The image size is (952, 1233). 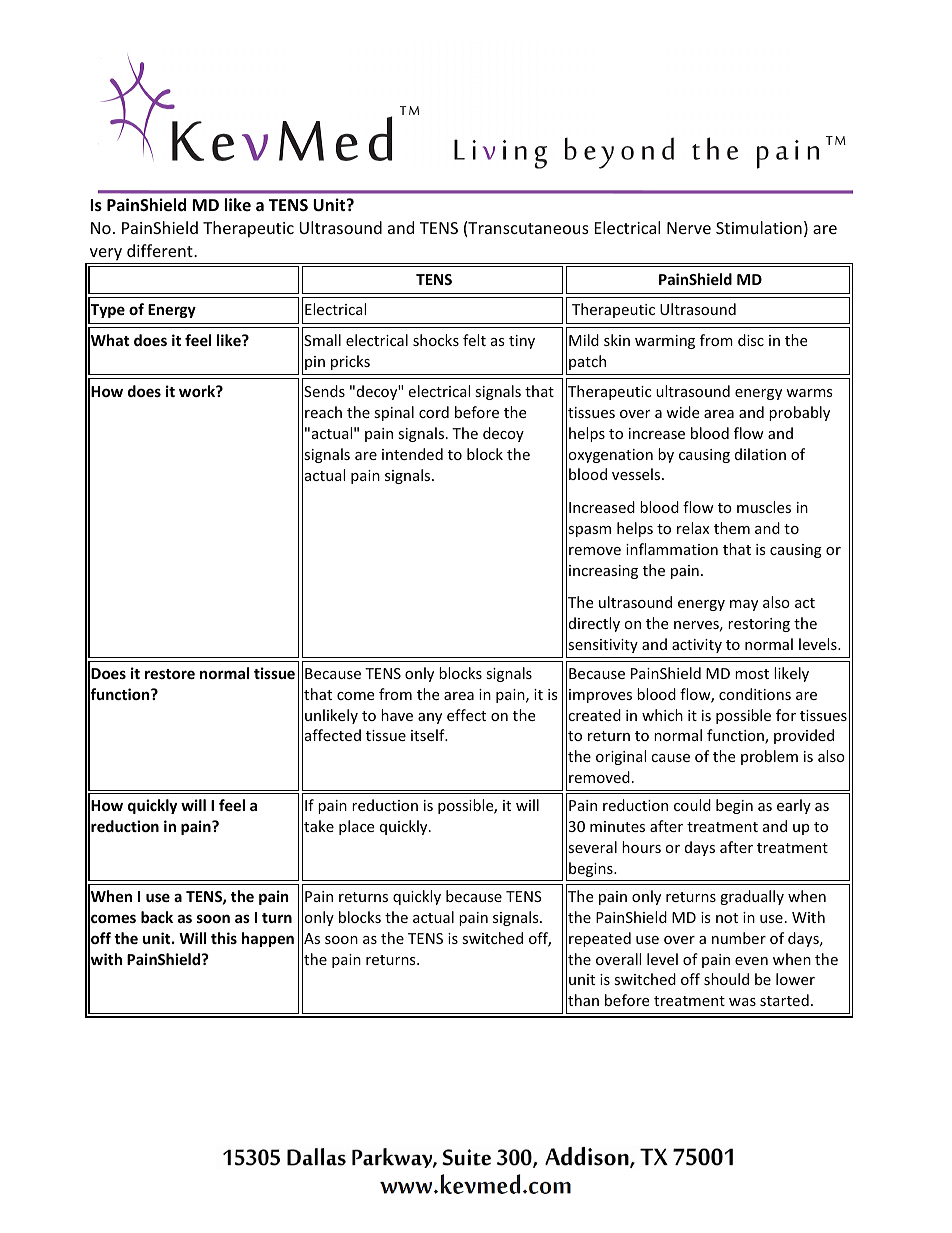 What do you see at coordinates (224, 938) in the page?
I see `this` at bounding box center [224, 938].
